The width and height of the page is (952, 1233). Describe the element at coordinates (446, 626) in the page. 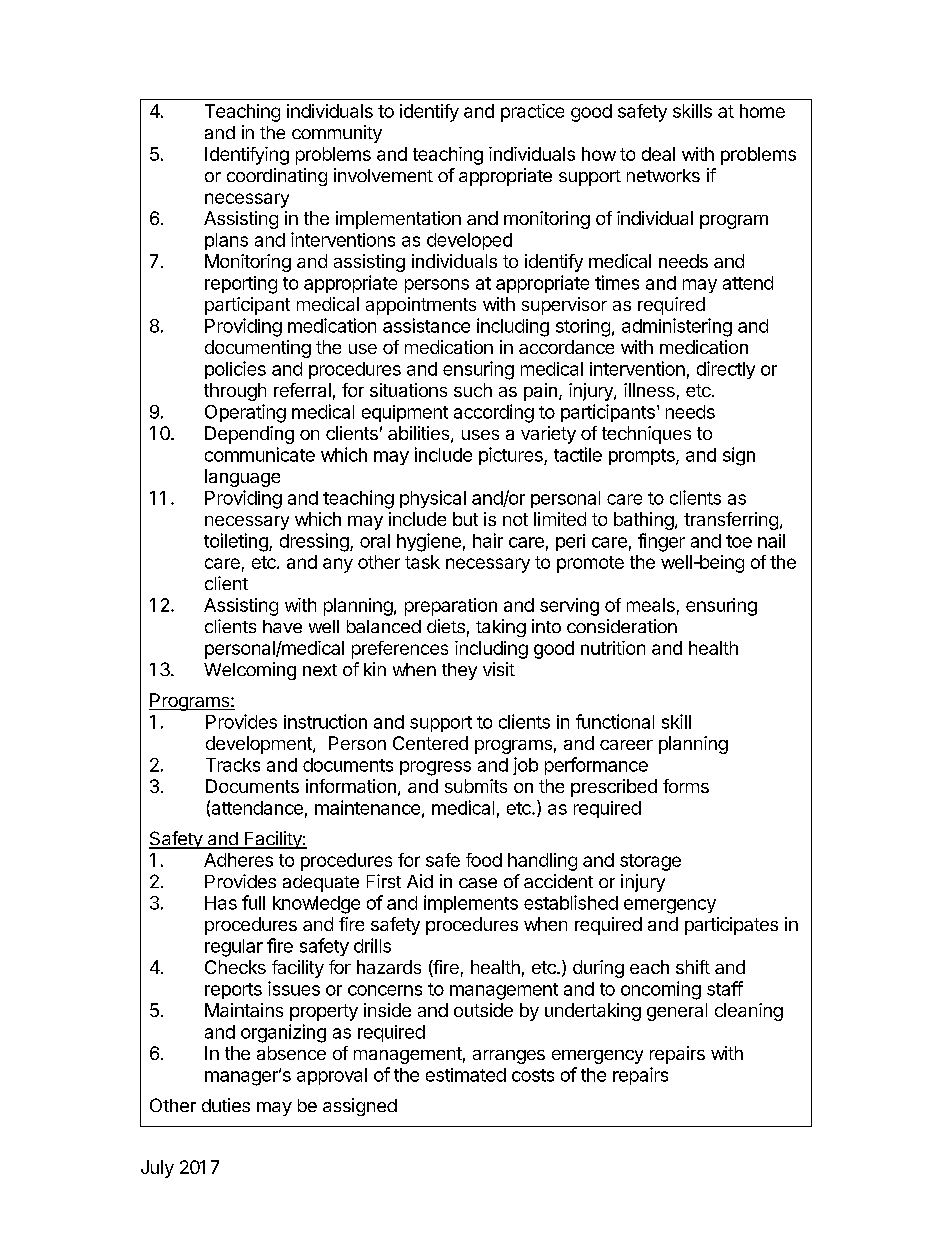

I see `diets` at that location.
